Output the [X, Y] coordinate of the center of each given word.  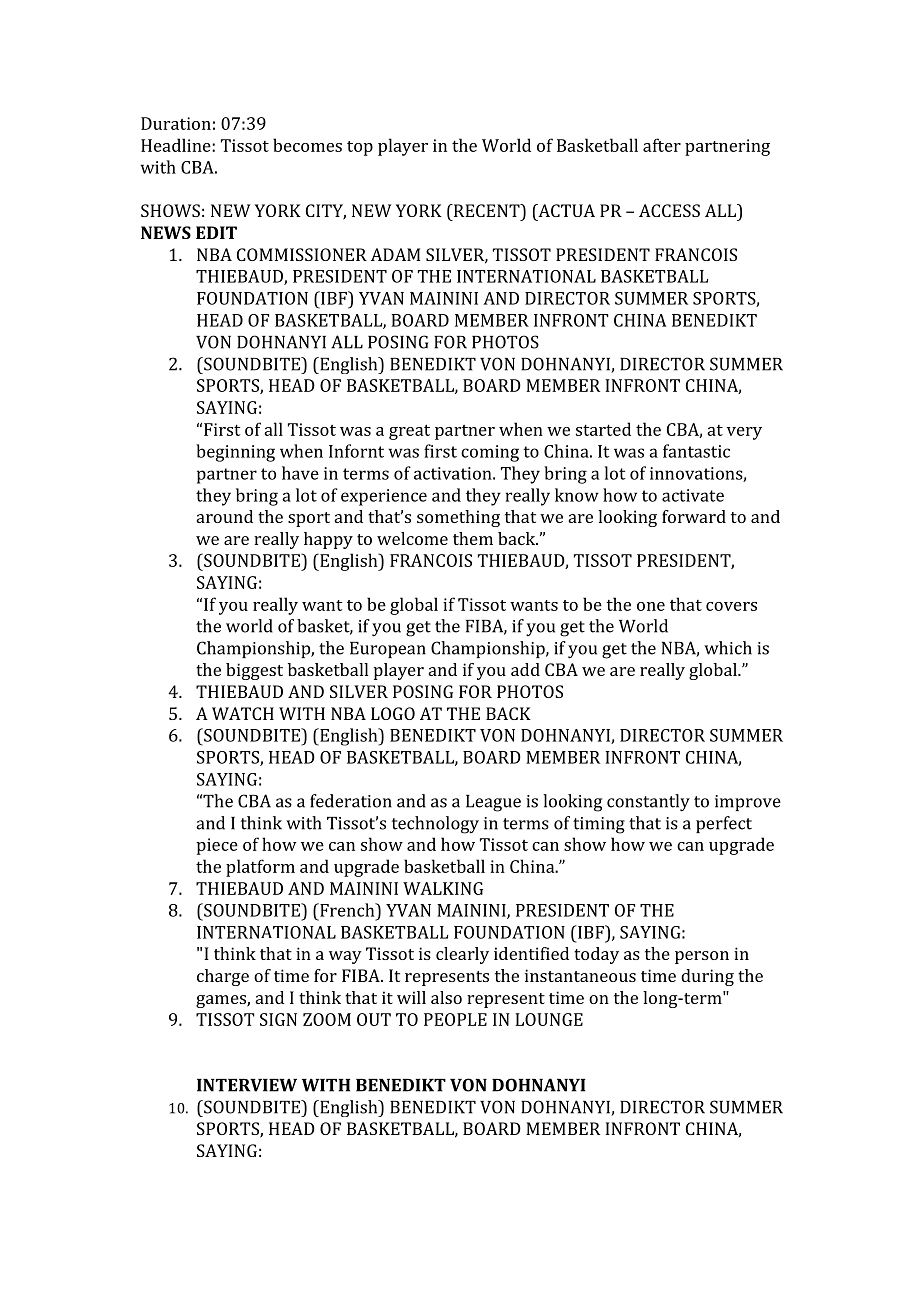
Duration [176, 123]
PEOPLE [455, 1019]
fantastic [696, 451]
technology [435, 825]
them [473, 538]
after [662, 145]
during [707, 977]
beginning [235, 453]
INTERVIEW [247, 1085]
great [409, 432]
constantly [648, 803]
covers [731, 606]
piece [217, 846]
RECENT [486, 210]
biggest [254, 671]
